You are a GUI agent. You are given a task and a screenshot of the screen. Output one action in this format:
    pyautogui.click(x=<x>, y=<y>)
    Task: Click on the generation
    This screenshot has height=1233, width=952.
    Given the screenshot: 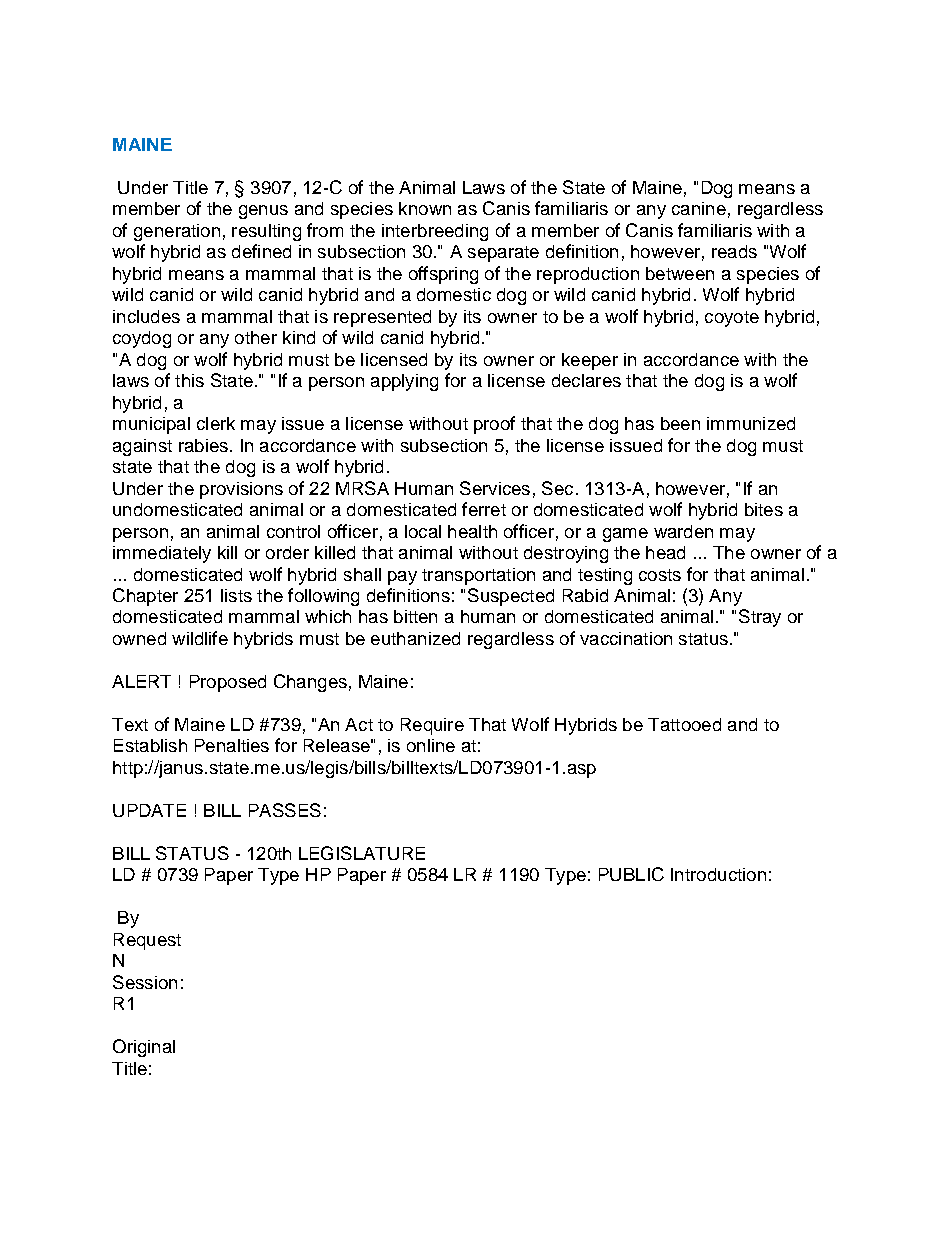 What is the action you would take?
    pyautogui.click(x=177, y=232)
